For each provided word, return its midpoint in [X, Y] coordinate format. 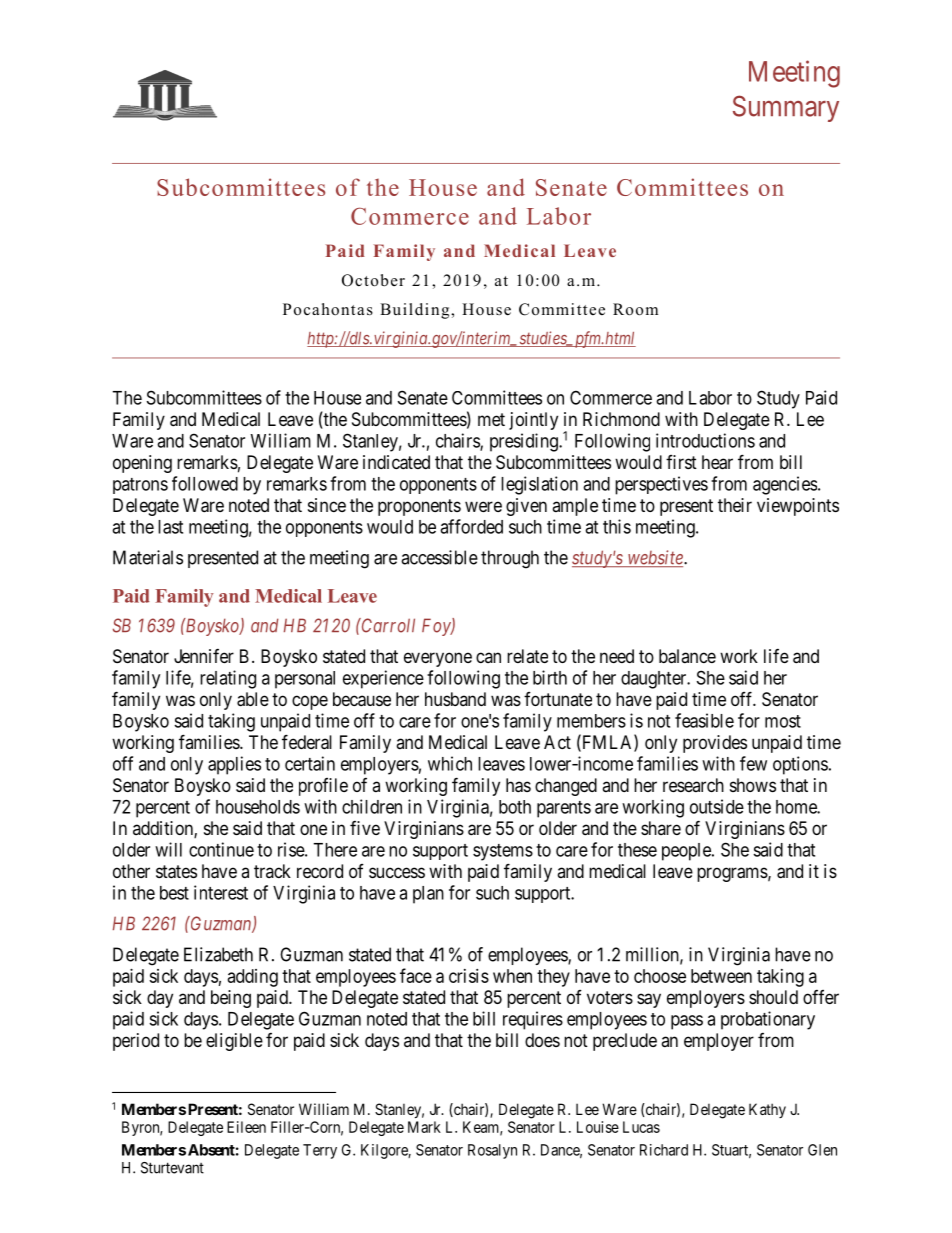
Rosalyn [492, 1151]
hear [717, 462]
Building [416, 311]
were [483, 506]
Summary [786, 108]
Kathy [767, 1110]
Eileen [246, 1127]
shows [753, 785]
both [515, 807]
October [373, 280]
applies [234, 765]
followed [205, 483]
